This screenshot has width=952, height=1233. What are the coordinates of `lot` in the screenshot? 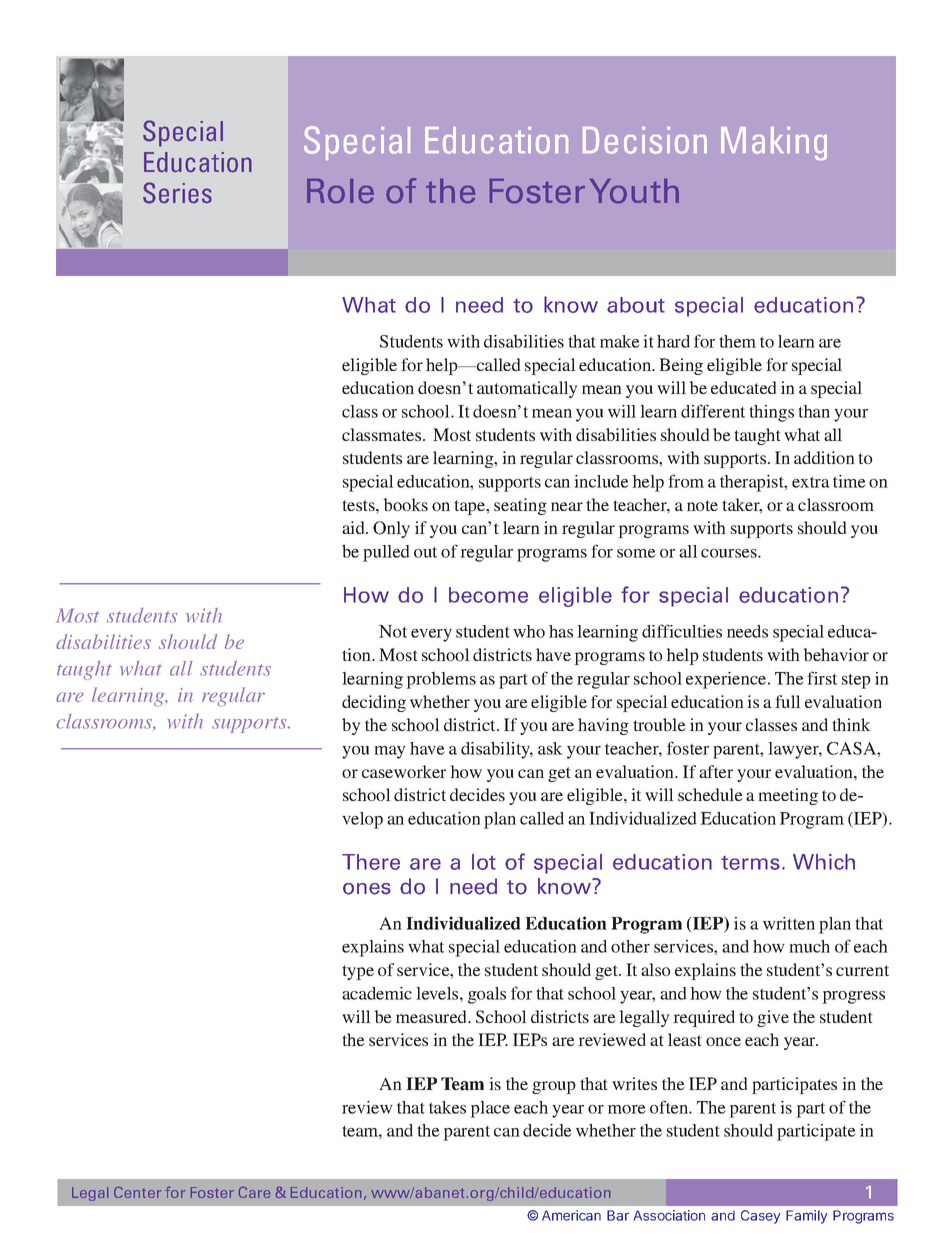 It's located at (484, 862).
